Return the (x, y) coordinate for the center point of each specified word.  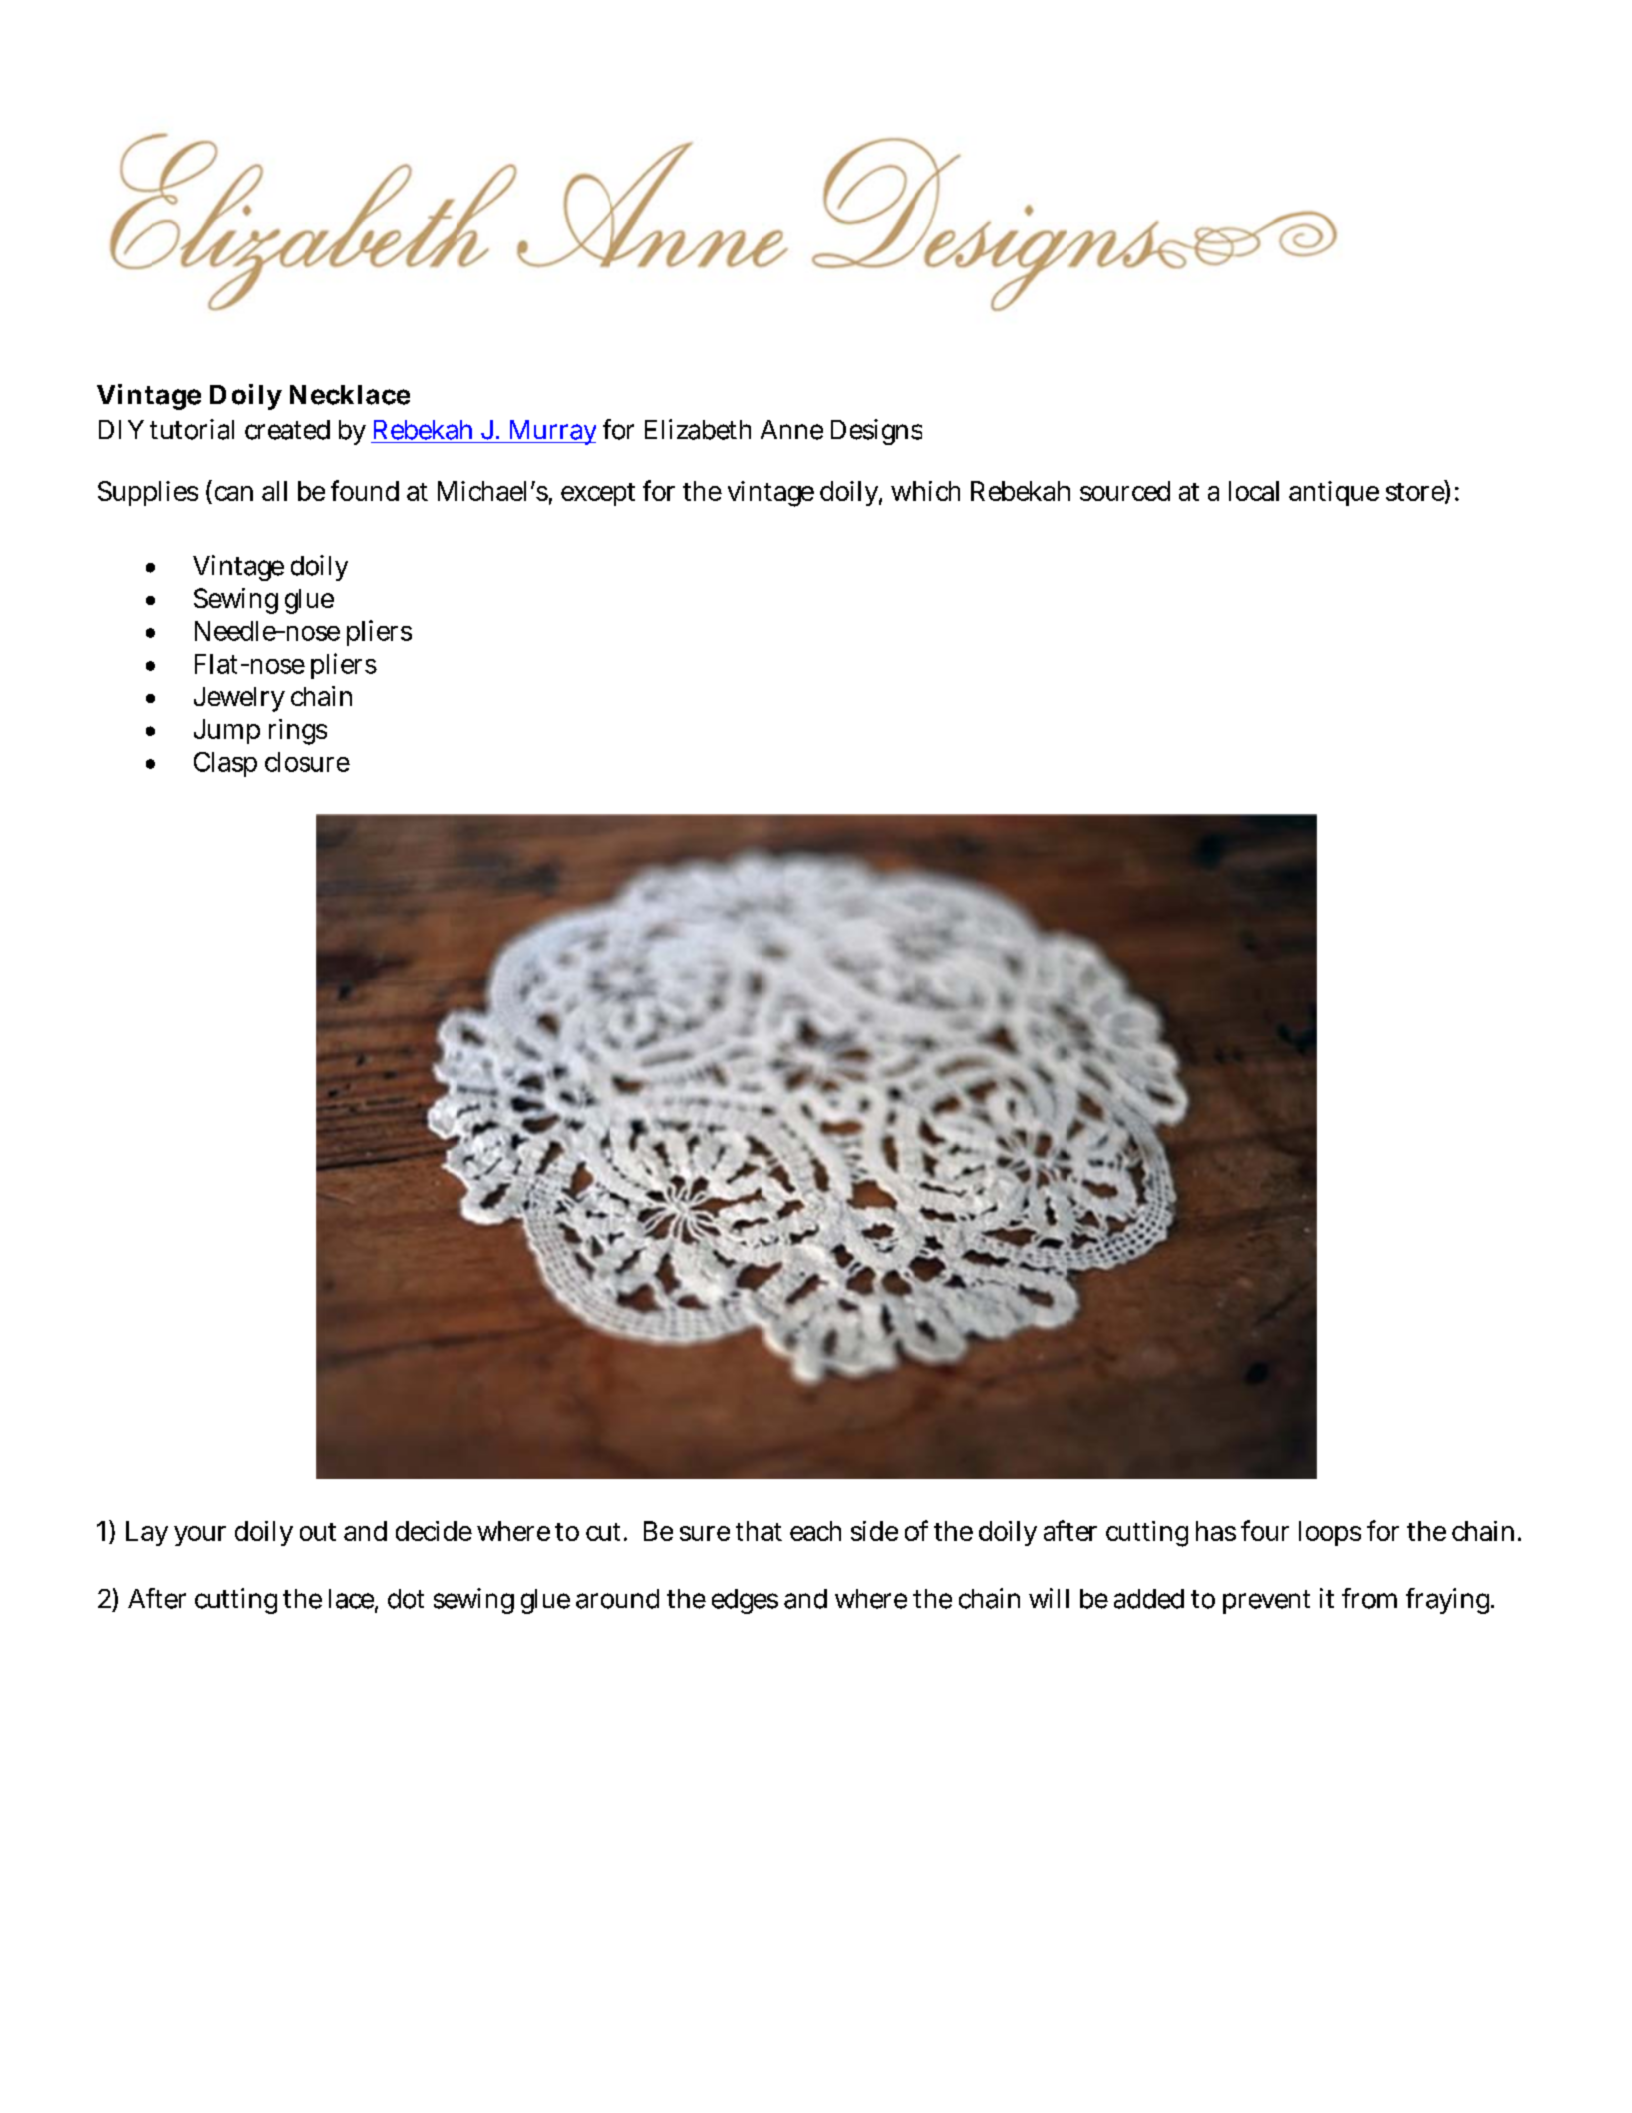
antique (1334, 493)
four (1265, 1530)
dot (406, 1599)
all (274, 491)
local (1254, 491)
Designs (876, 432)
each (815, 1531)
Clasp (225, 764)
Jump (227, 731)
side (874, 1531)
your (200, 1536)
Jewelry (239, 699)
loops (1330, 1533)
